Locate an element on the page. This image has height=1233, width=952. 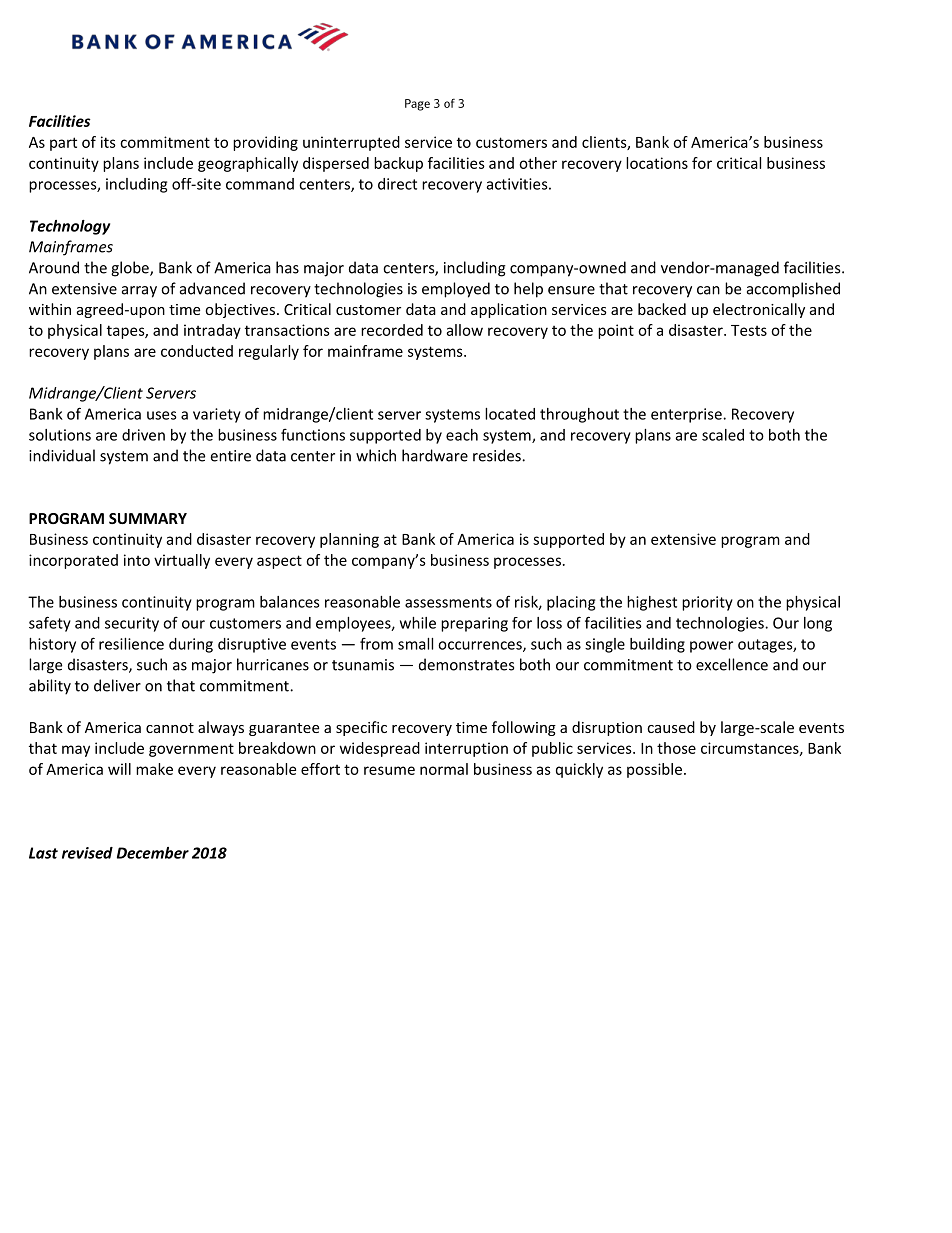
enterprise is located at coordinates (687, 415).
